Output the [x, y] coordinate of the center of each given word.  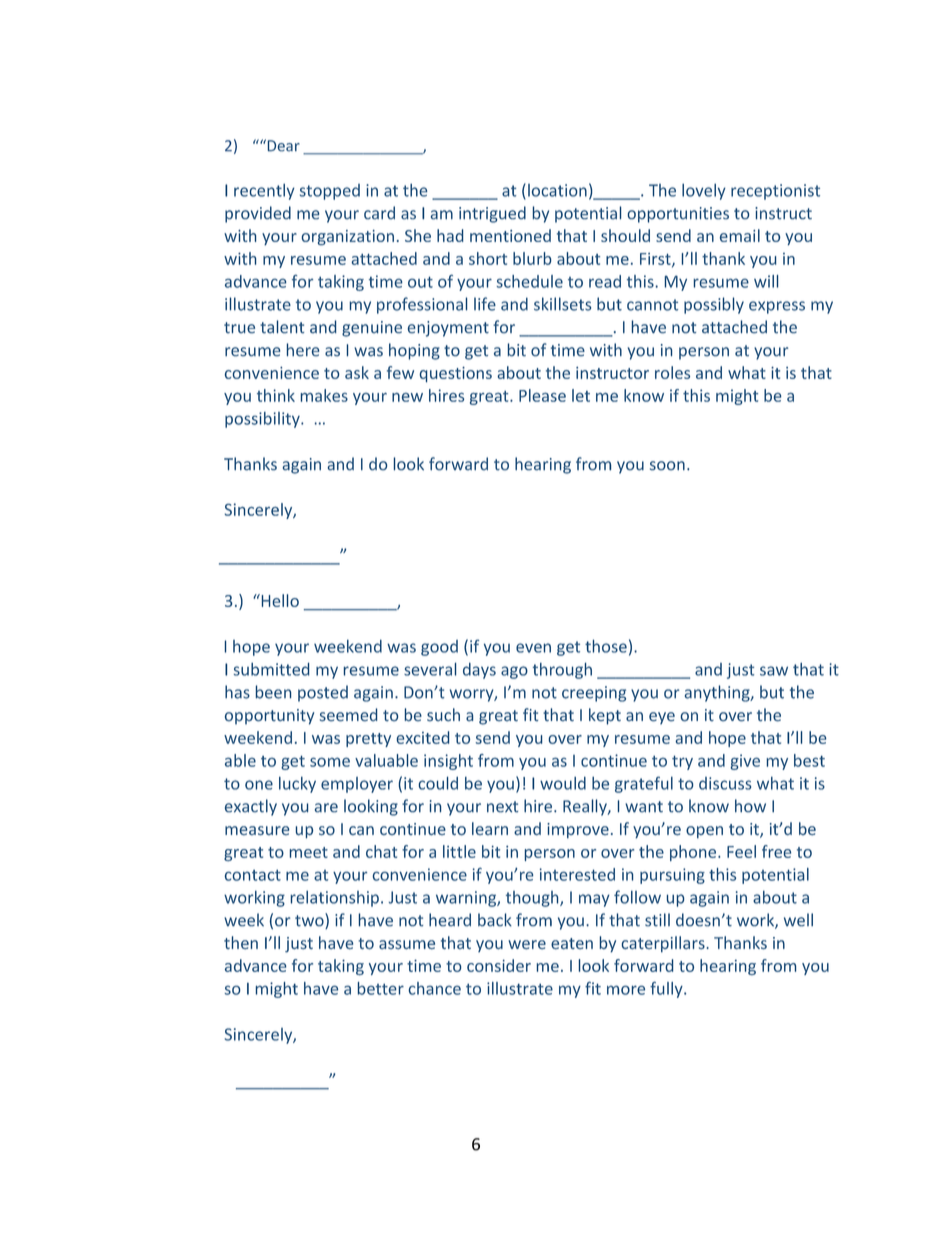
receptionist [775, 192]
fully [667, 989]
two [310, 921]
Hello [279, 600]
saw [774, 671]
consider [499, 965]
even [533, 648]
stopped [330, 192]
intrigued [492, 214]
